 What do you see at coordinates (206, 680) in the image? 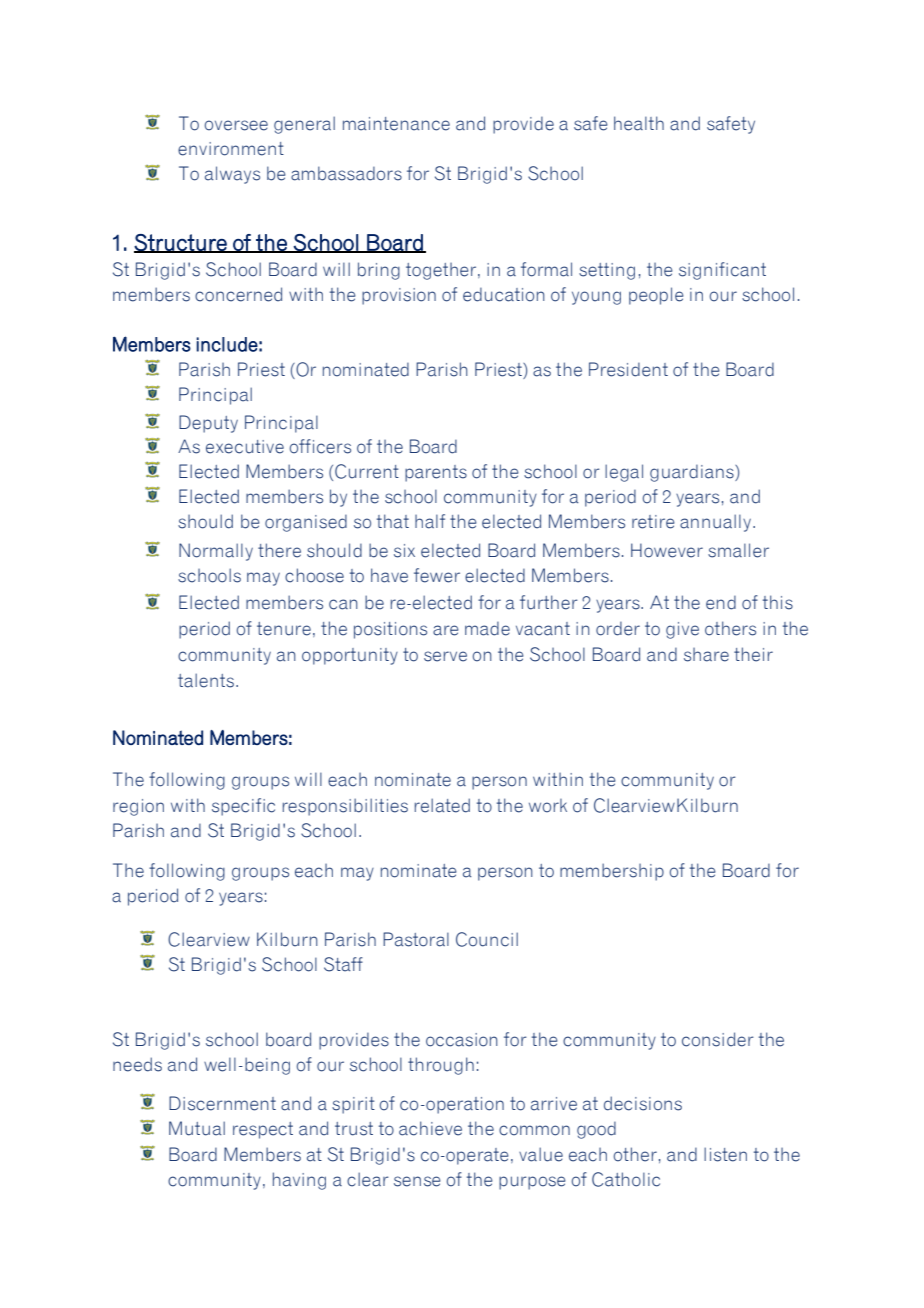
I see `talents` at bounding box center [206, 680].
